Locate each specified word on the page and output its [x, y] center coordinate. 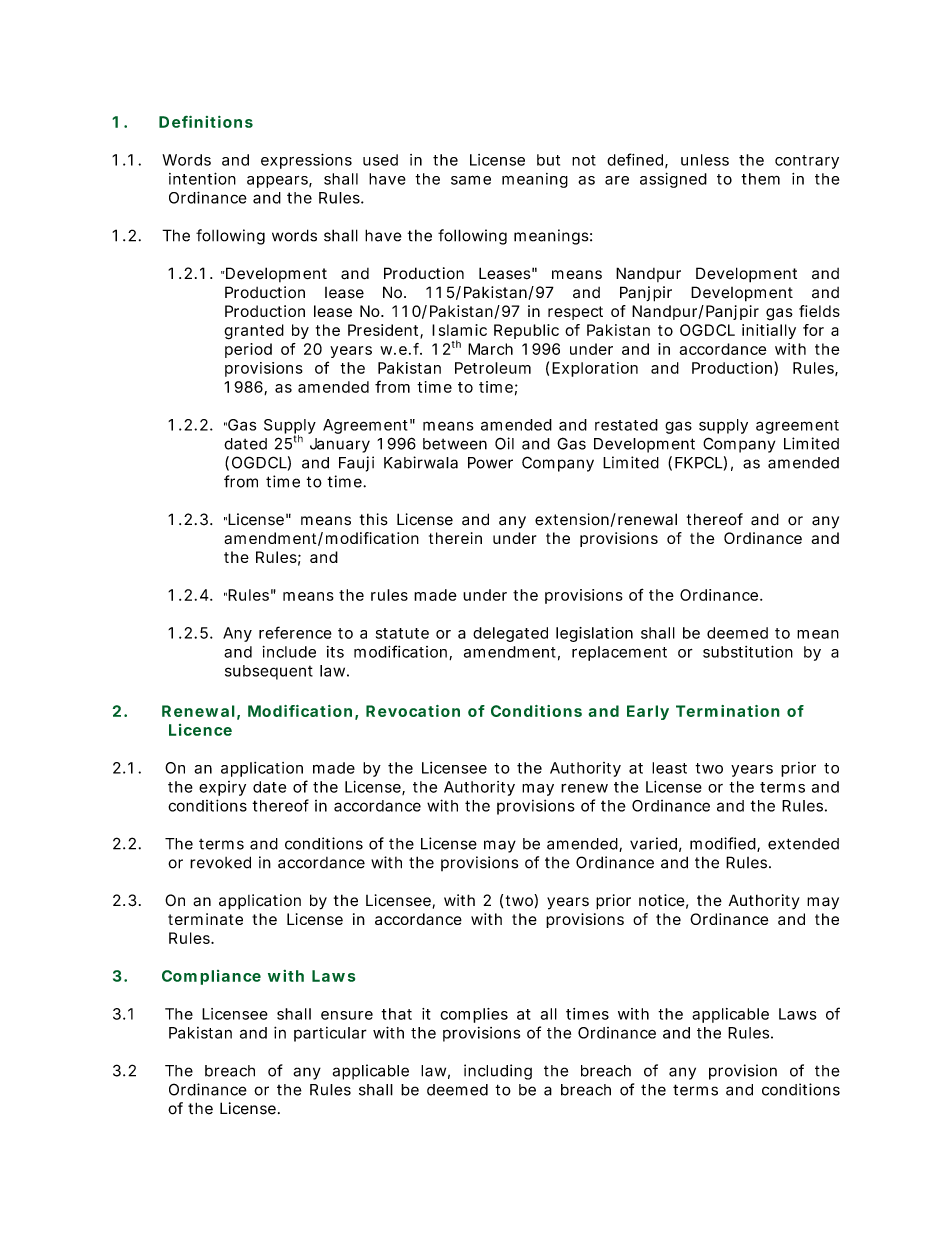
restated [626, 425]
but [548, 160]
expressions [306, 161]
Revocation [413, 711]
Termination [728, 711]
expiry [222, 788]
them [760, 179]
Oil [504, 443]
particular [330, 1034]
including [498, 1072]
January [340, 445]
